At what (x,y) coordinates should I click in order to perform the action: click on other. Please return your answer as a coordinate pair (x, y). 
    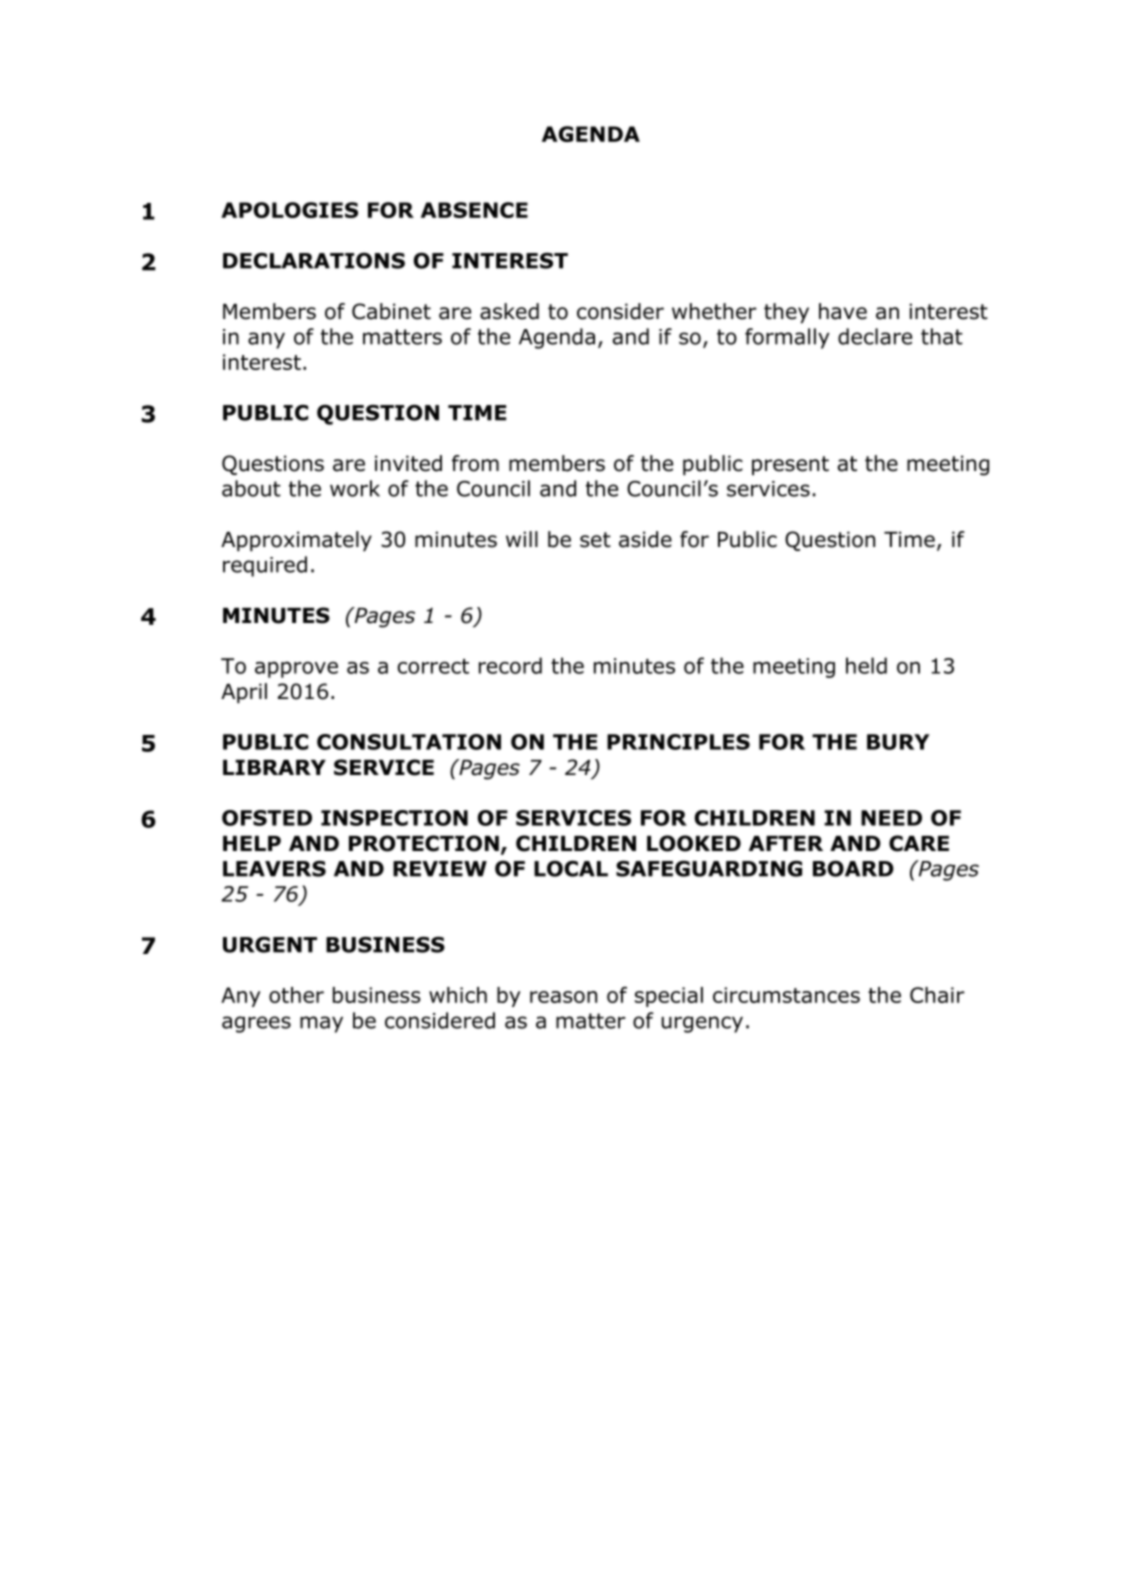
    Looking at the image, I should click on (296, 995).
